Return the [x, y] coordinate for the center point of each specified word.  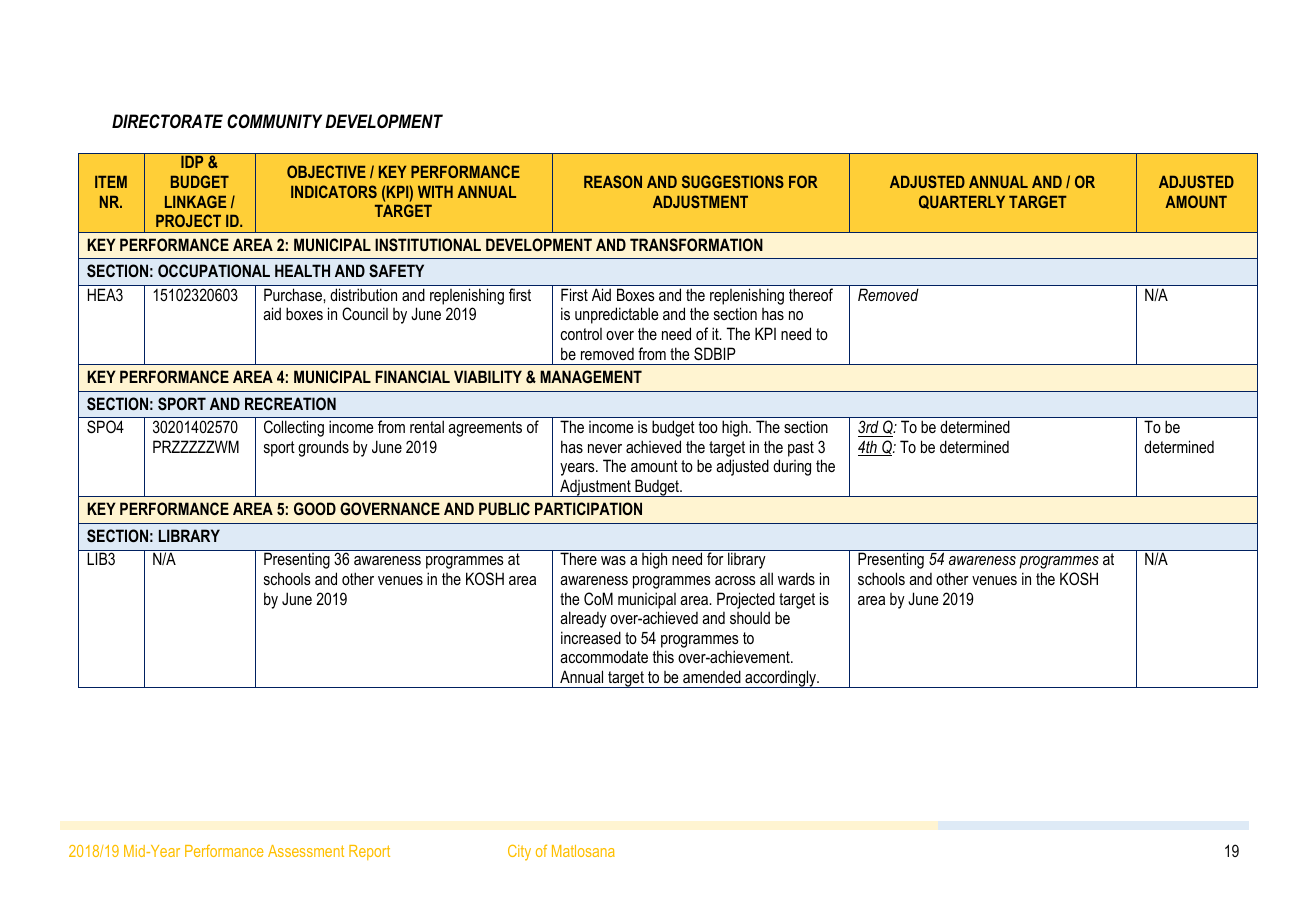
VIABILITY [488, 376]
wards [796, 578]
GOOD [315, 508]
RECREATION [290, 403]
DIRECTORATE [167, 121]
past [801, 449]
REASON [613, 181]
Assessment [306, 851]
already [583, 619]
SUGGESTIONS [733, 181]
